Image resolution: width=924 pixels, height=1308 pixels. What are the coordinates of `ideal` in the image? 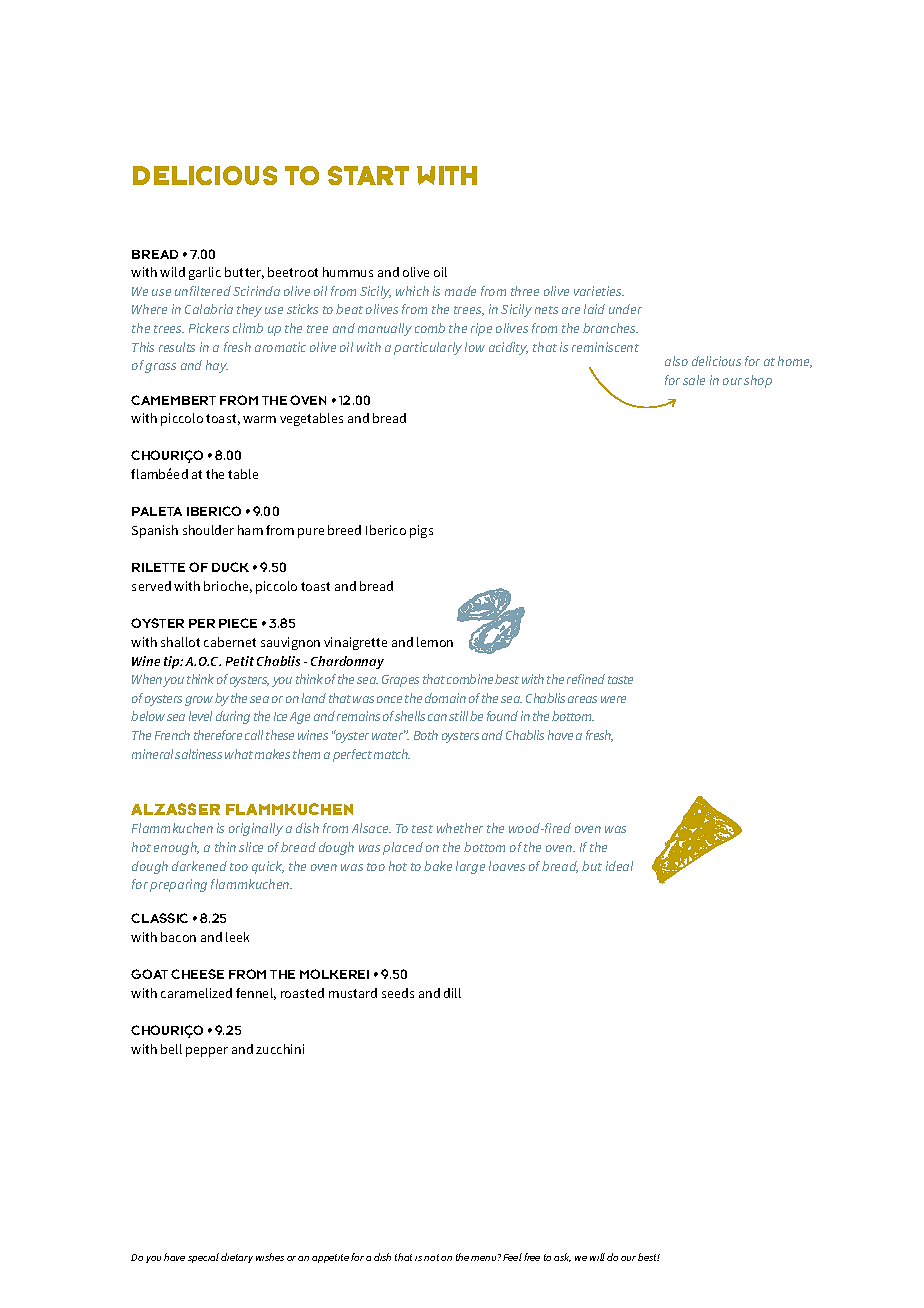 It's located at (619, 866).
